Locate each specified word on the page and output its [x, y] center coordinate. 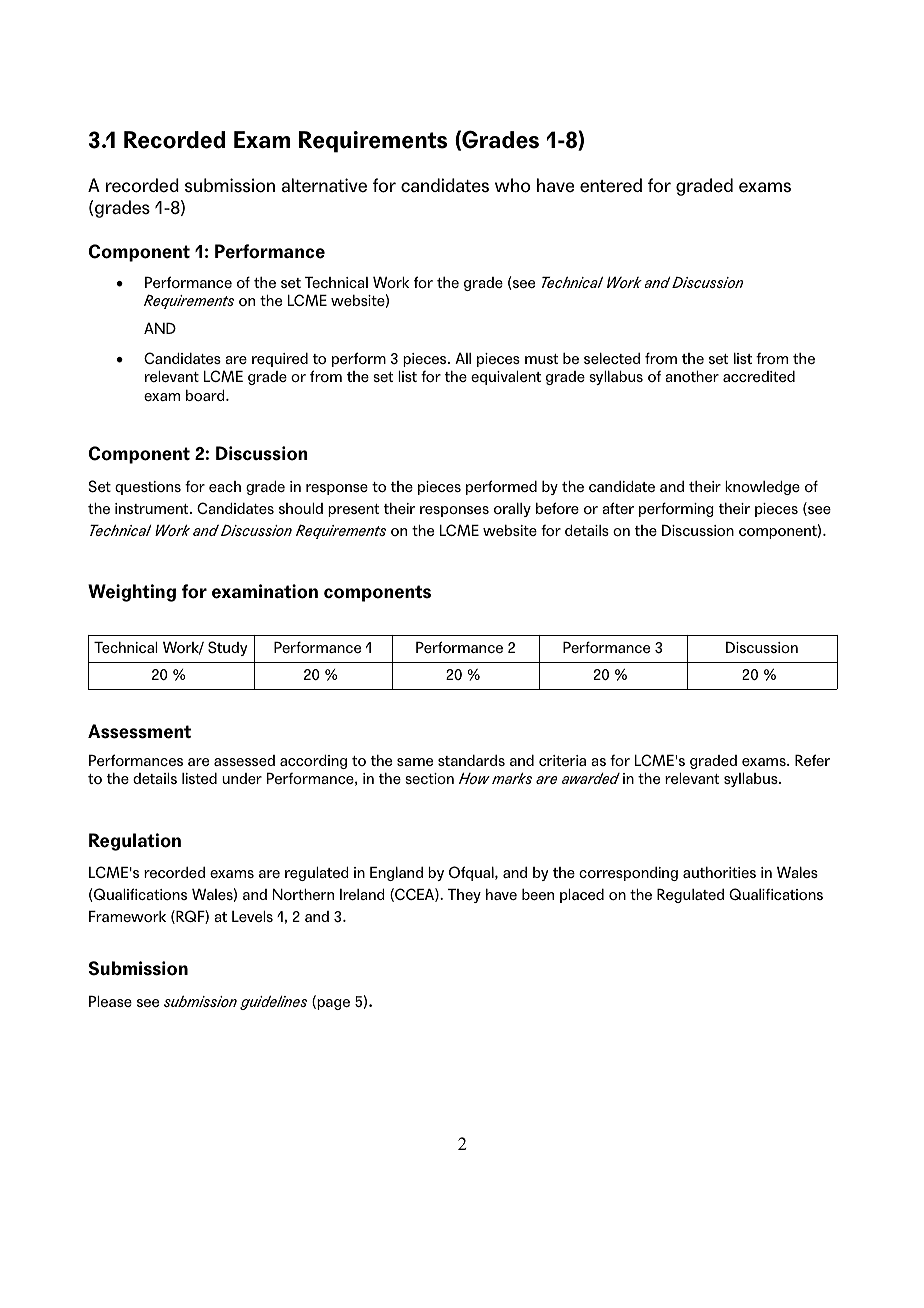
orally [512, 509]
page [332, 1004]
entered [611, 185]
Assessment [139, 731]
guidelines [273, 1002]
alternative [324, 185]
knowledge [762, 487]
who [513, 185]
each [225, 486]
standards [471, 760]
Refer [812, 760]
